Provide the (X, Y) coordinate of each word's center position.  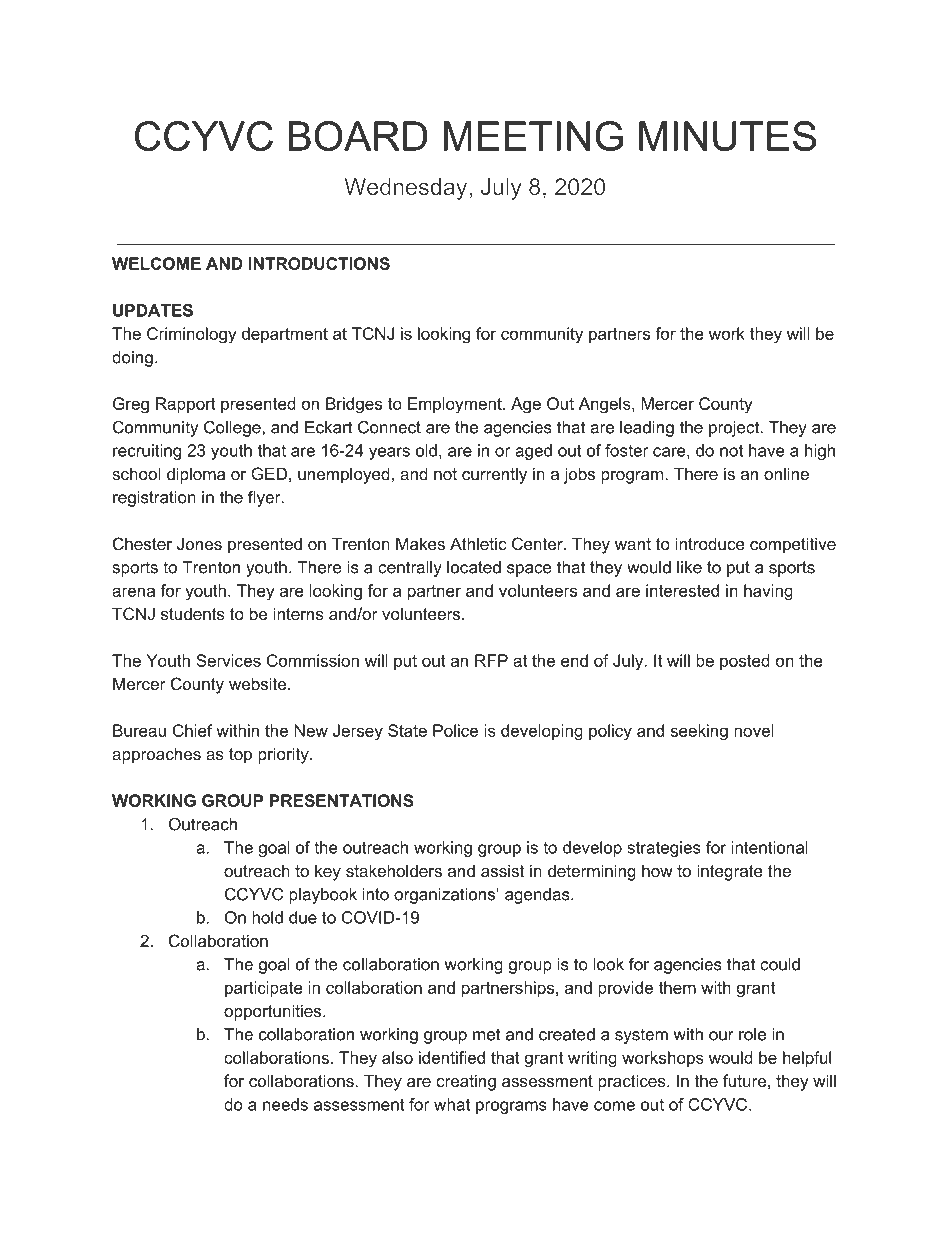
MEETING (533, 136)
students (193, 613)
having (768, 592)
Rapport (186, 405)
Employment (456, 405)
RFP (491, 660)
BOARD (358, 136)
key (328, 872)
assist (502, 870)
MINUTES (727, 136)
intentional (769, 847)
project (735, 429)
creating (466, 1082)
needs (285, 1104)
